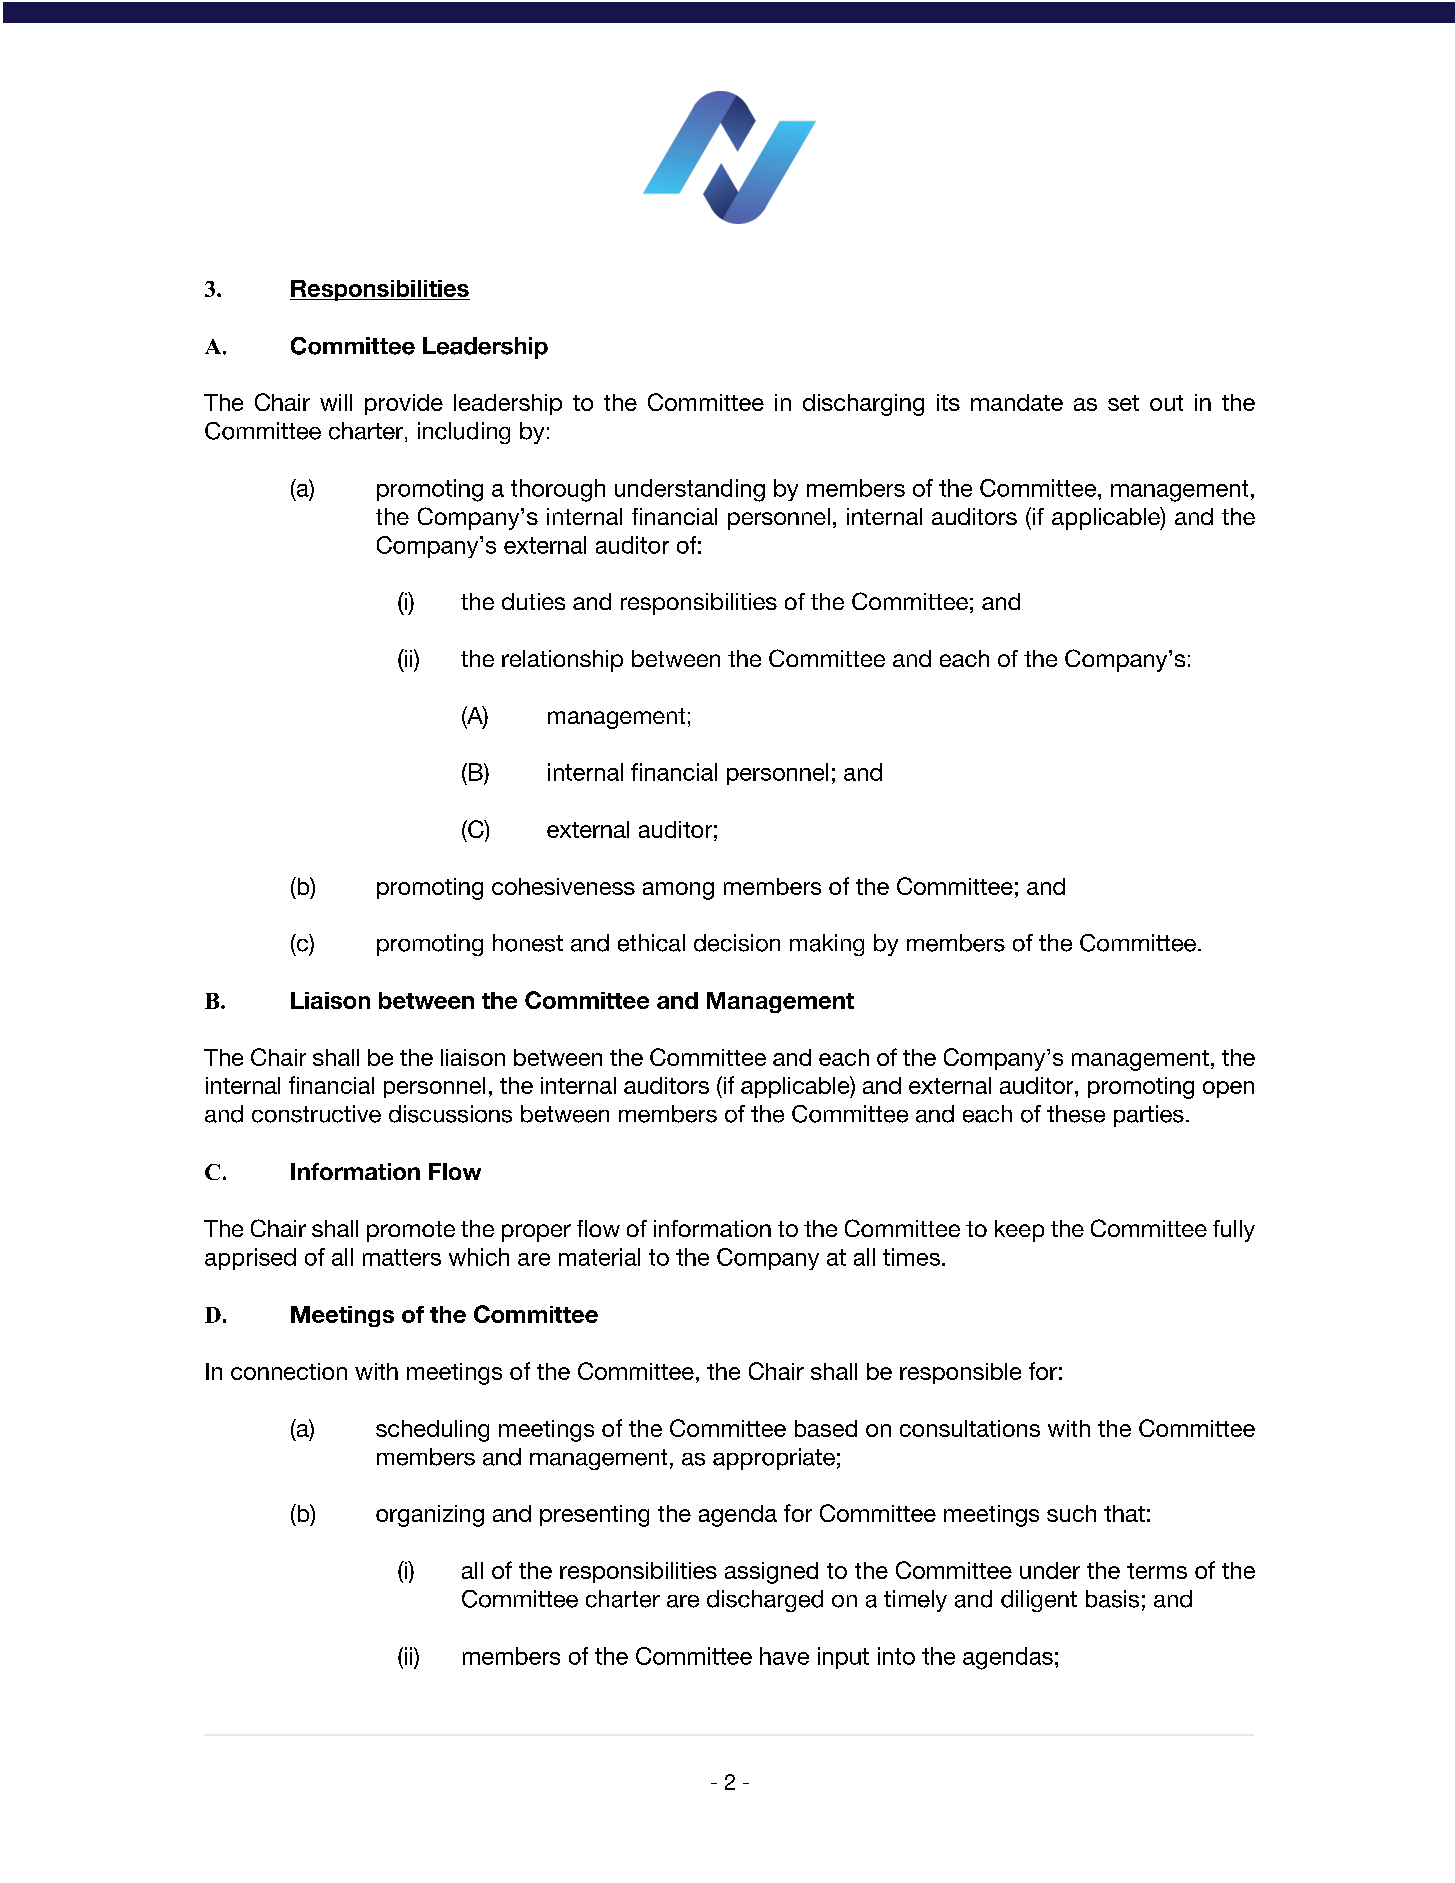 Image resolution: width=1455 pixels, height=1883 pixels. Describe the element at coordinates (1149, 1116) in the document. I see `parties` at that location.
